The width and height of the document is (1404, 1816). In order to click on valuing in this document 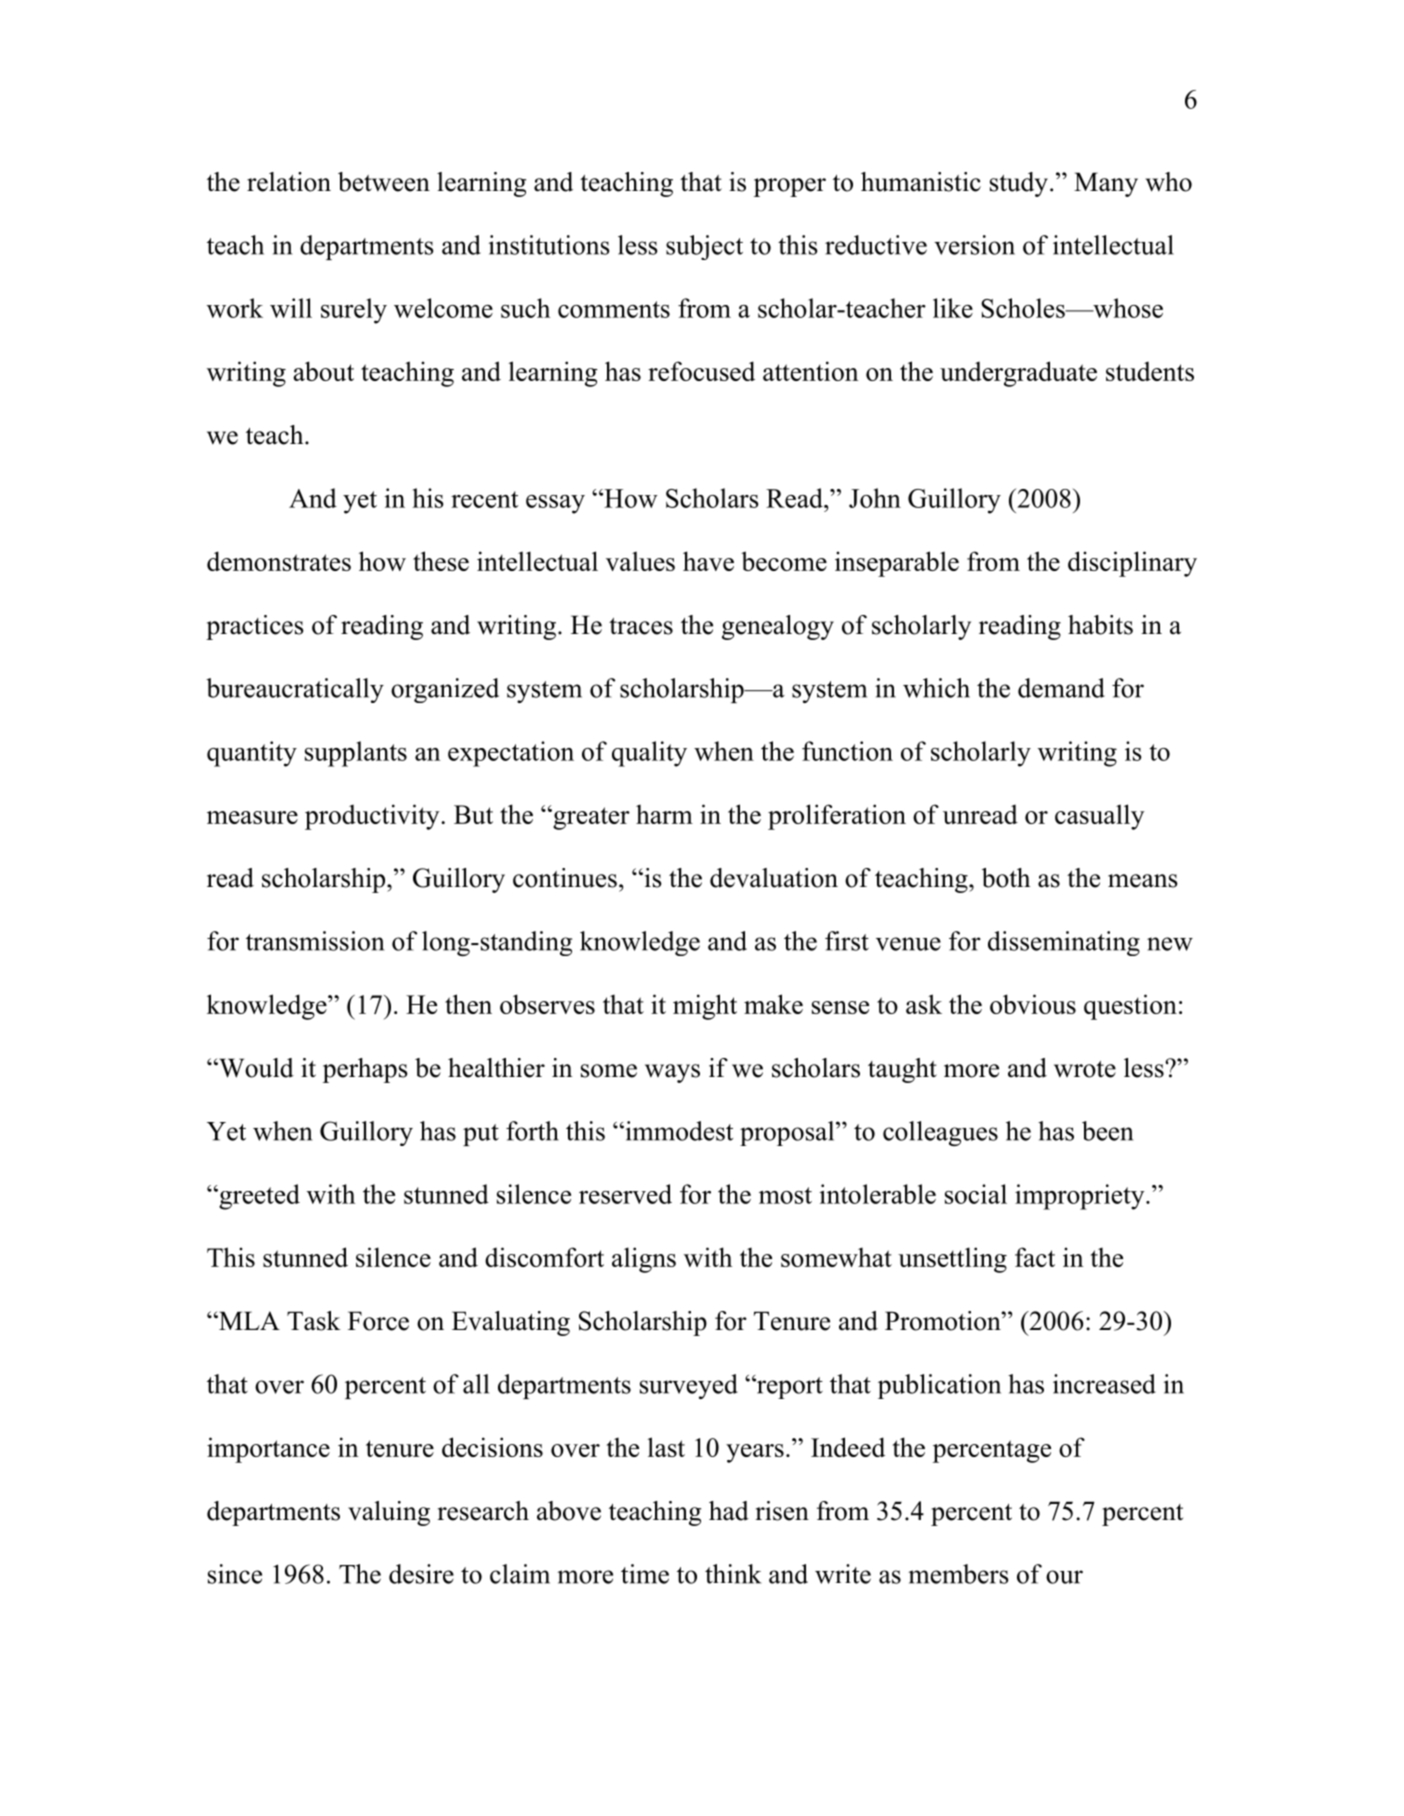, I will do `click(389, 1513)`.
